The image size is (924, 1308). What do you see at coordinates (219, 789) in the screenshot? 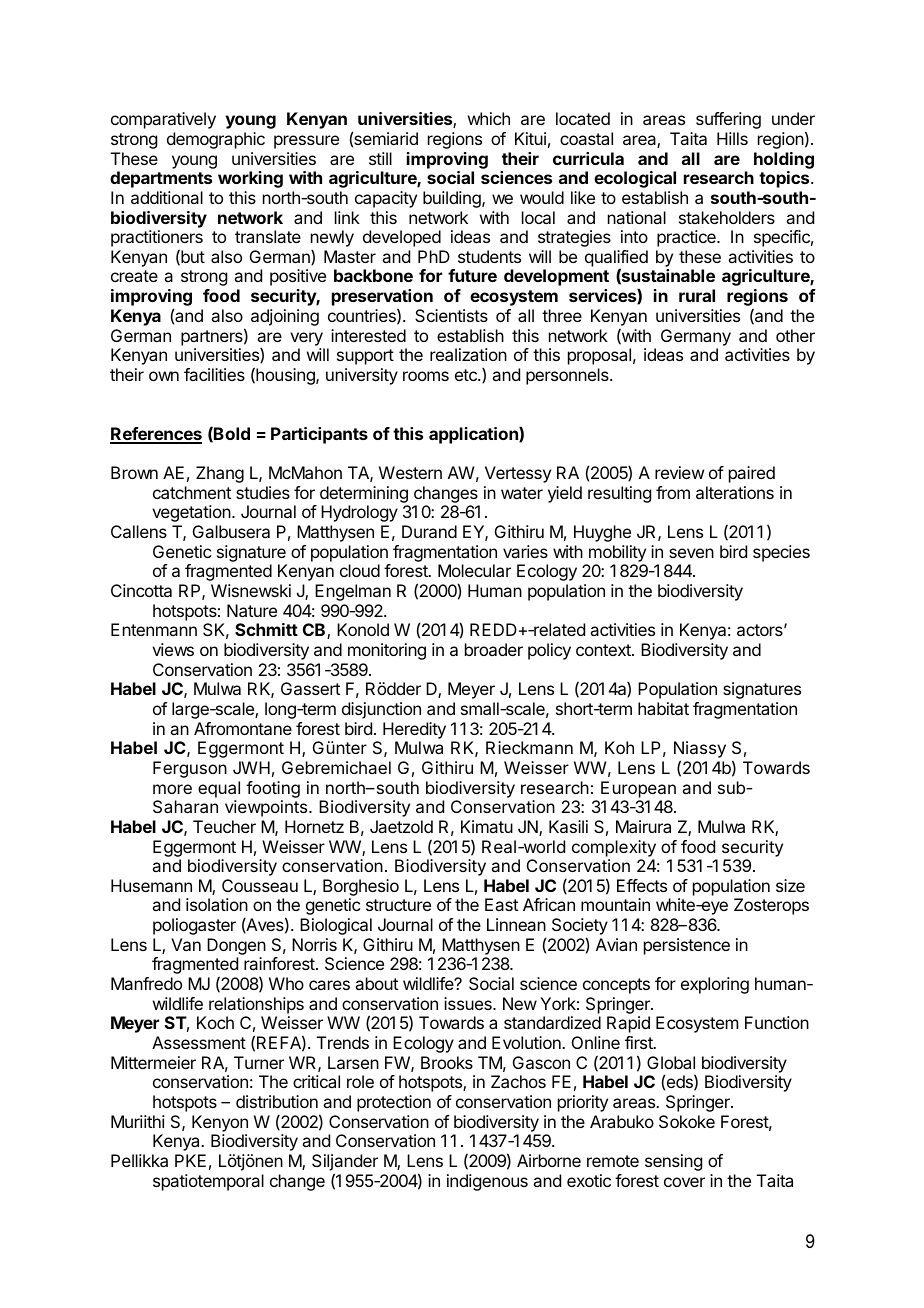
I see `equal` at bounding box center [219, 789].
